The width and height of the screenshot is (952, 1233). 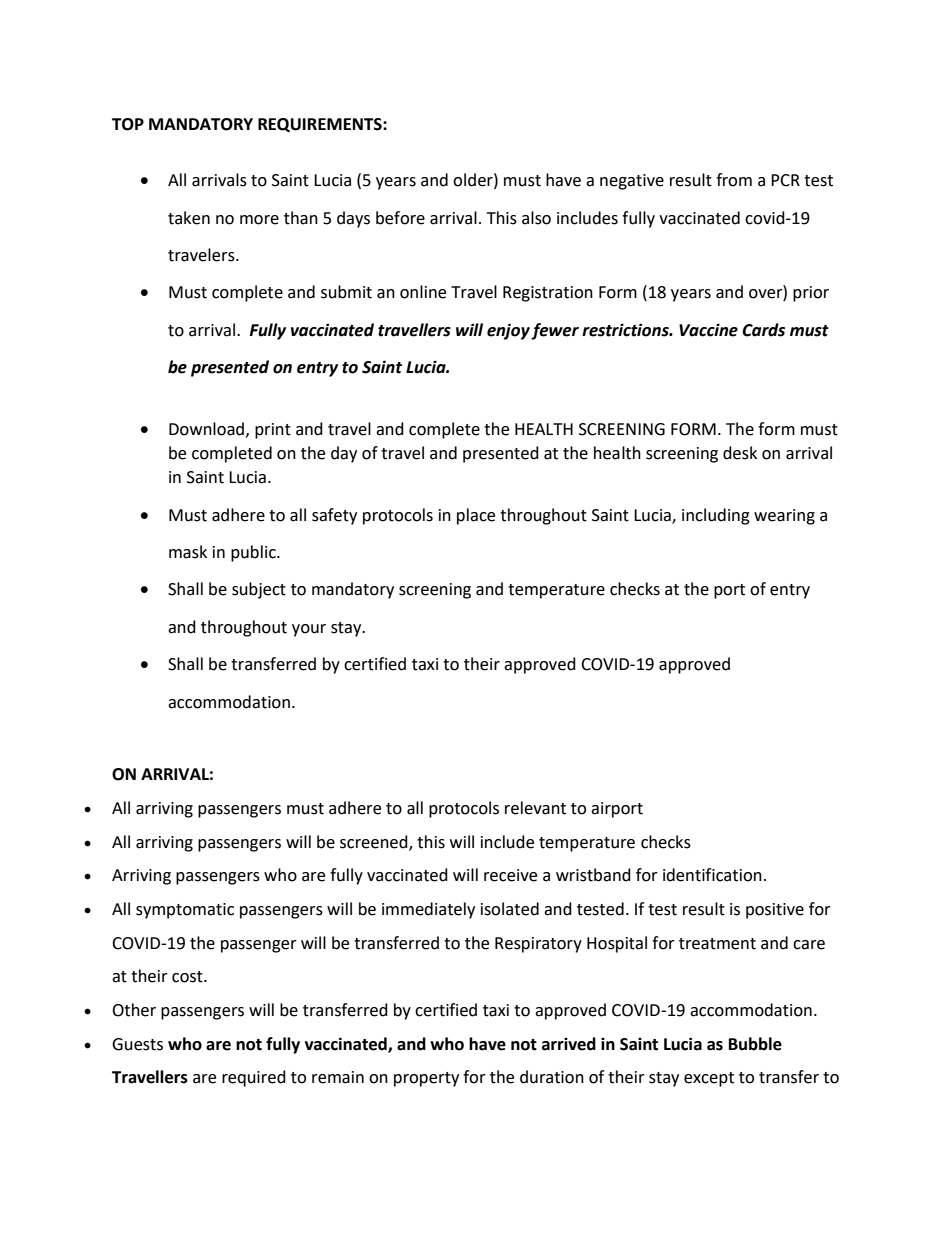 I want to click on TOP, so click(x=128, y=124).
